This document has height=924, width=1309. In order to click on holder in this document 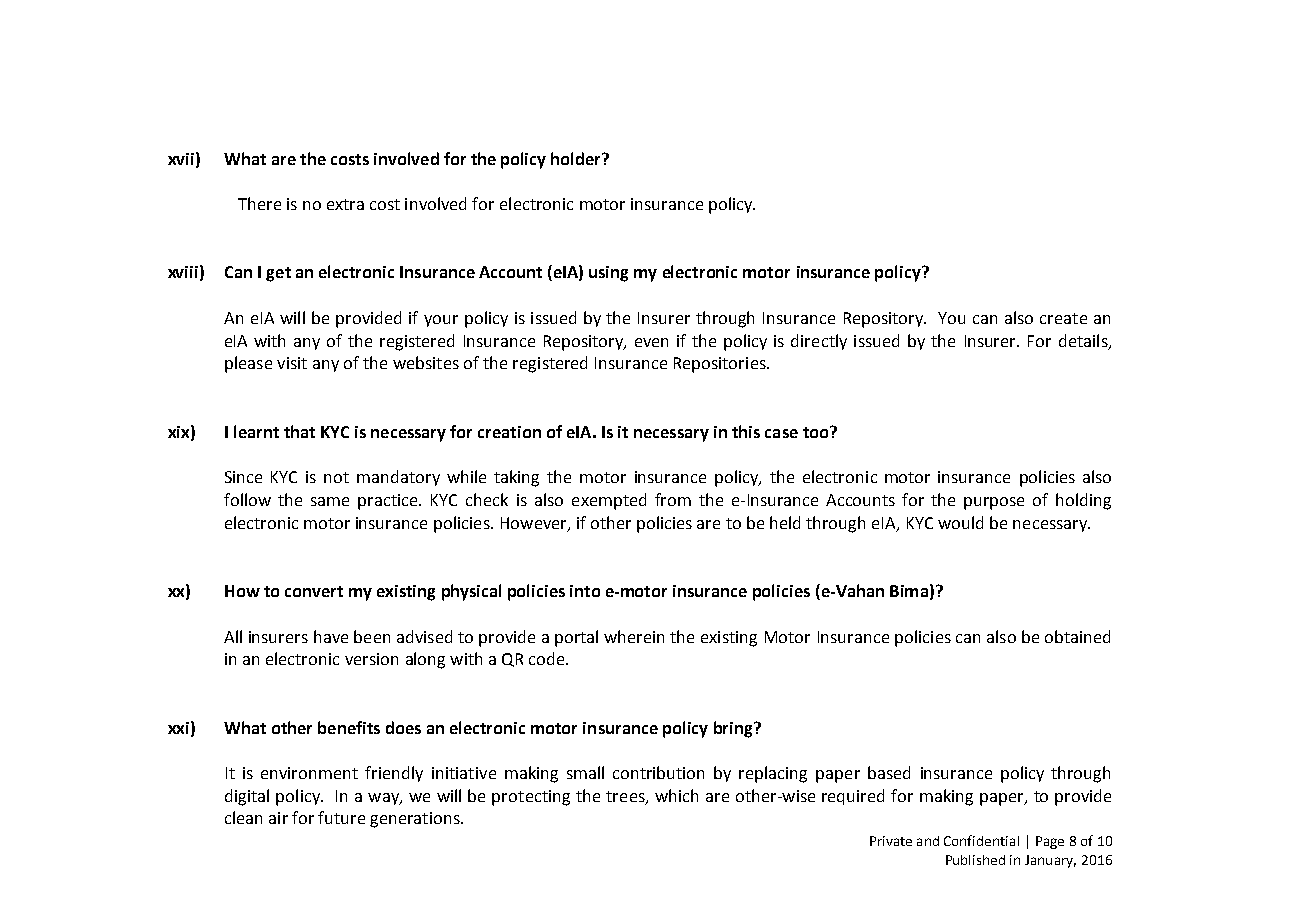, I will do `click(577, 158)`.
